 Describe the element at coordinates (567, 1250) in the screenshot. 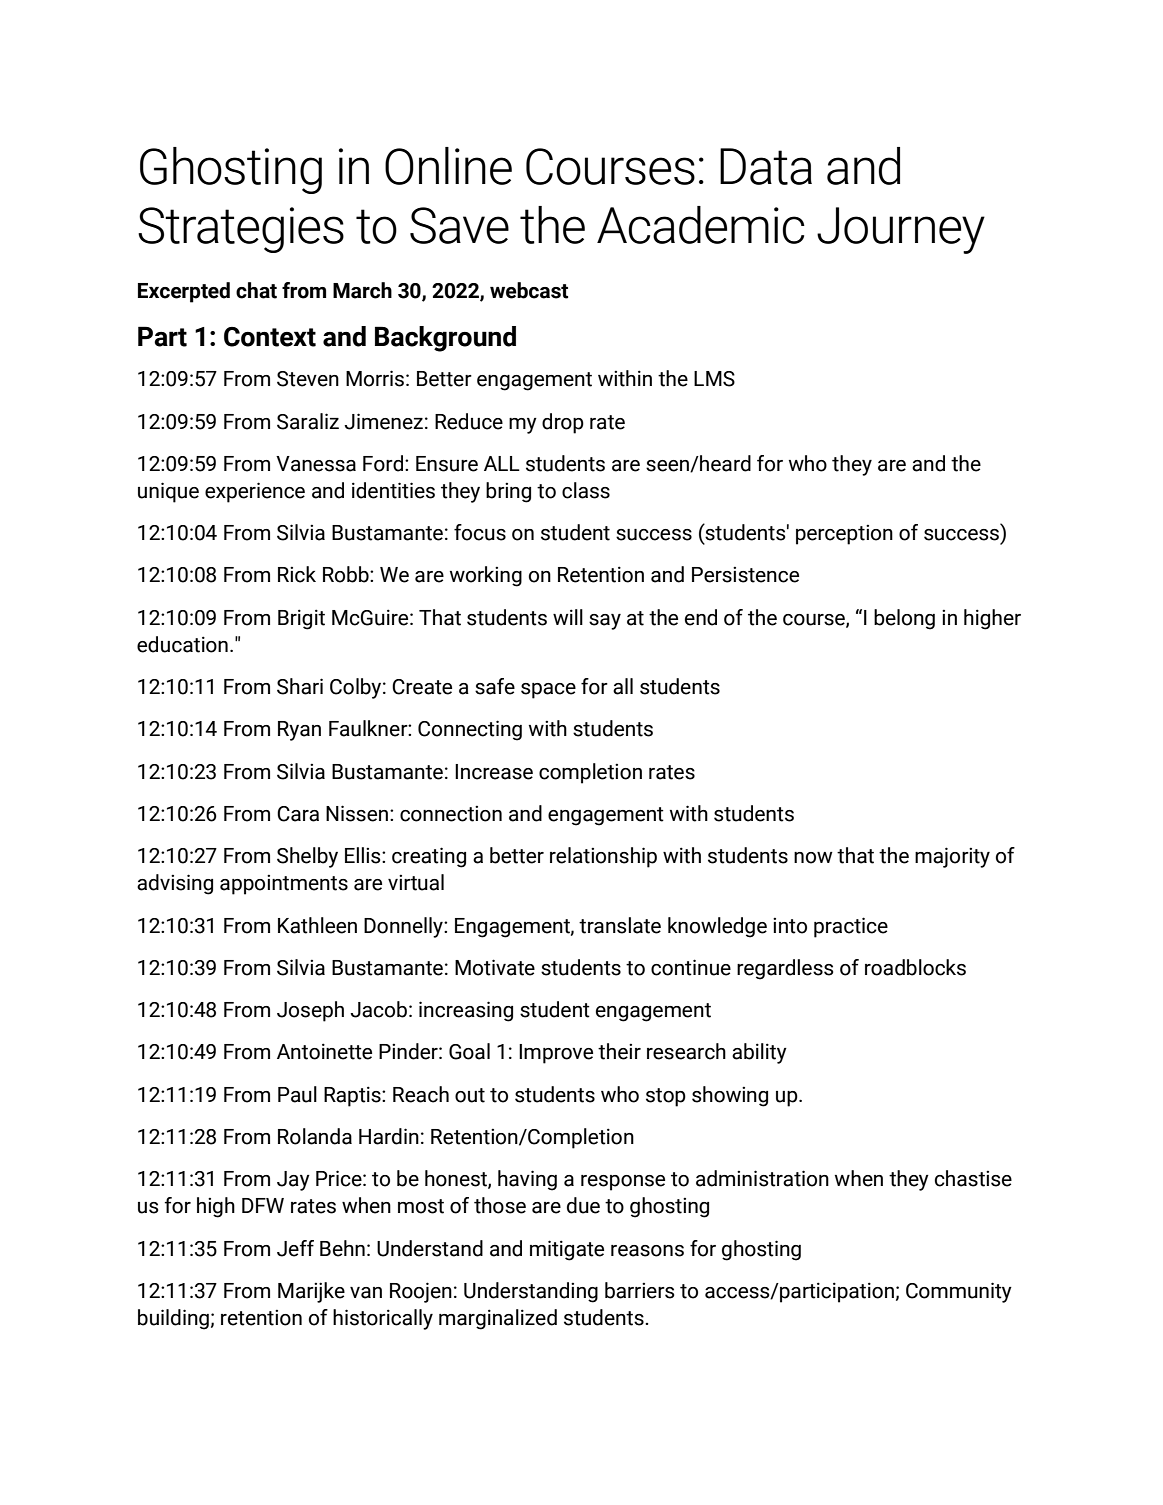

I see `mitigate` at that location.
